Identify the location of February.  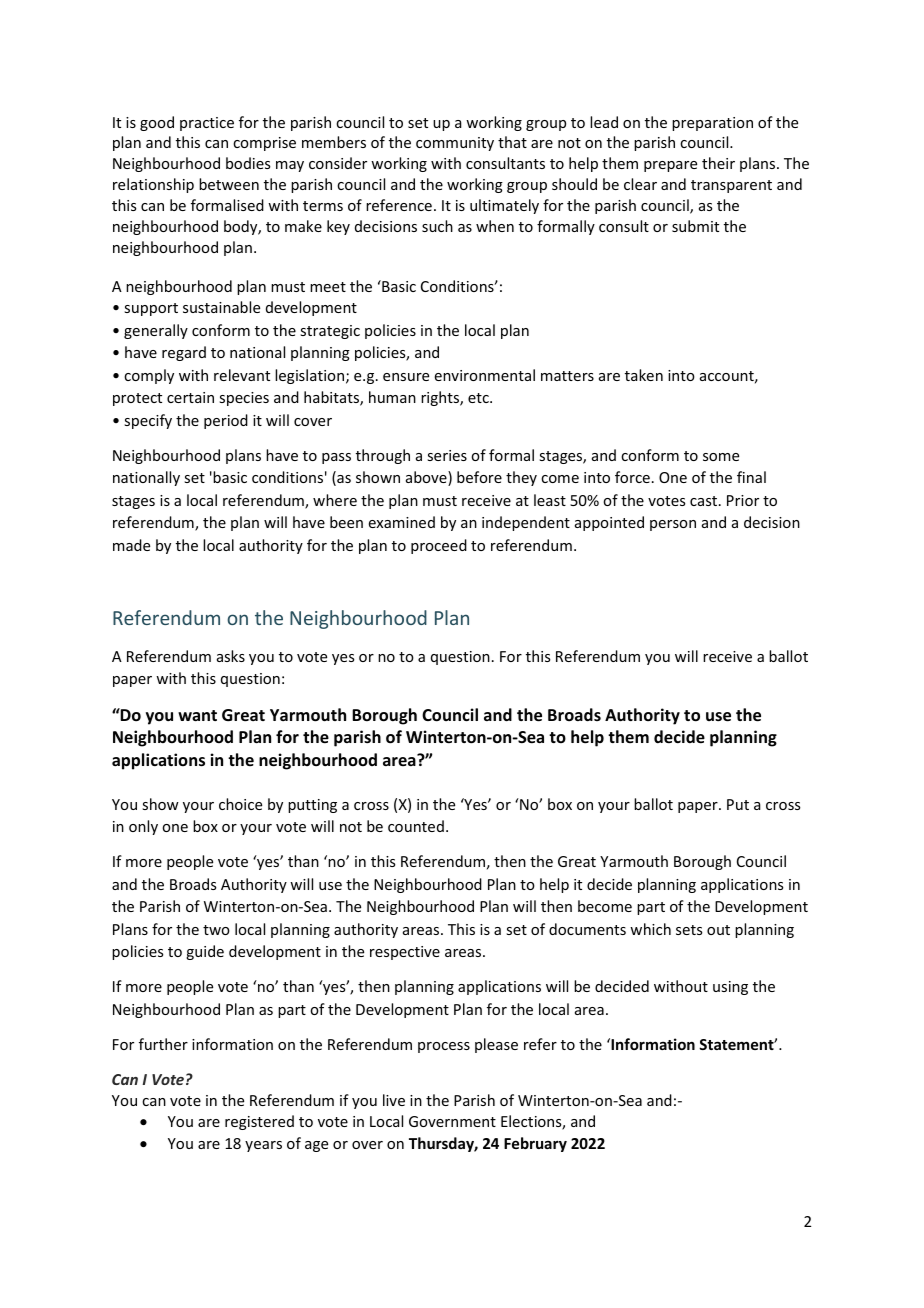
(535, 1144).
